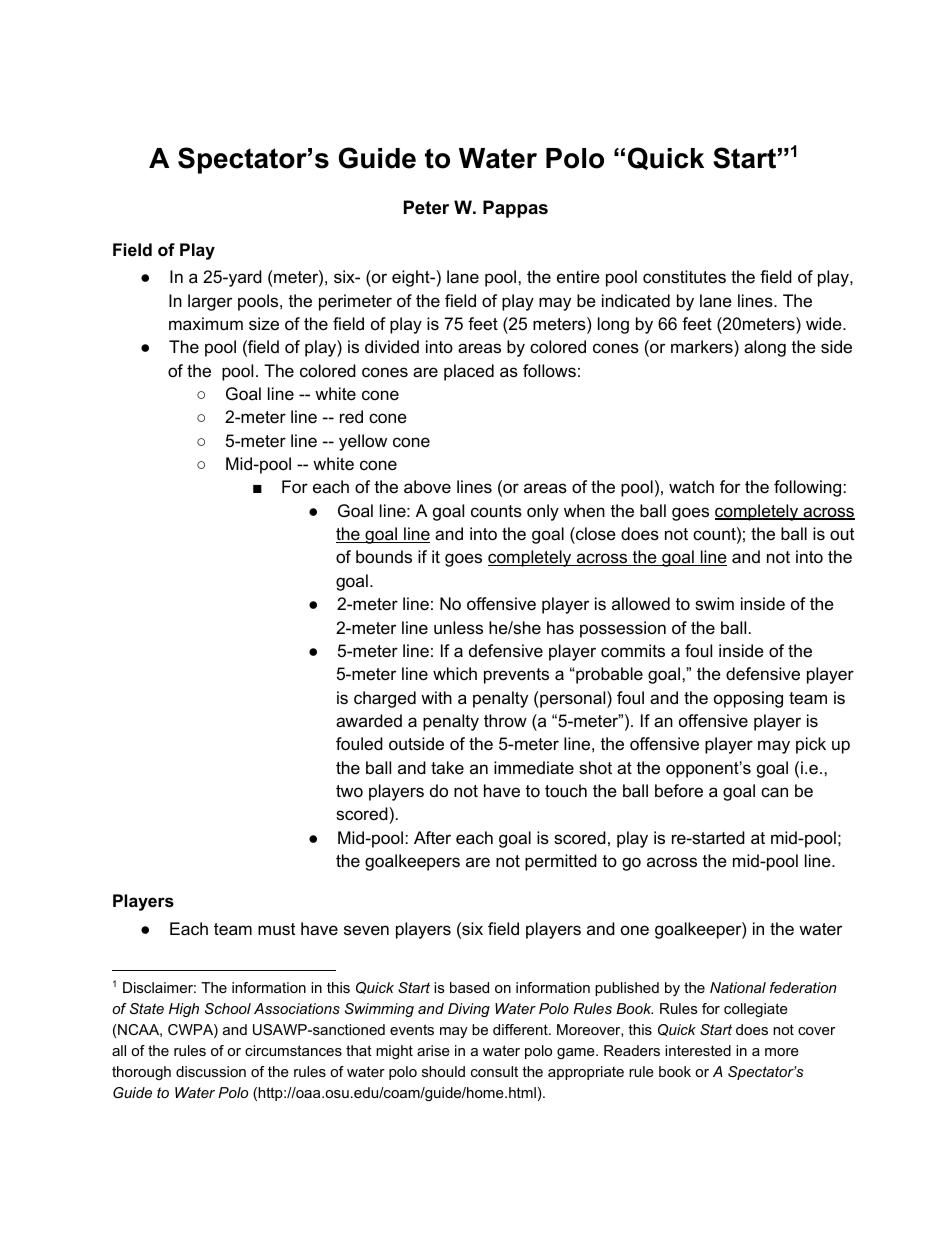 This screenshot has height=1233, width=952. Describe the element at coordinates (684, 277) in the screenshot. I see `constitutes` at that location.
